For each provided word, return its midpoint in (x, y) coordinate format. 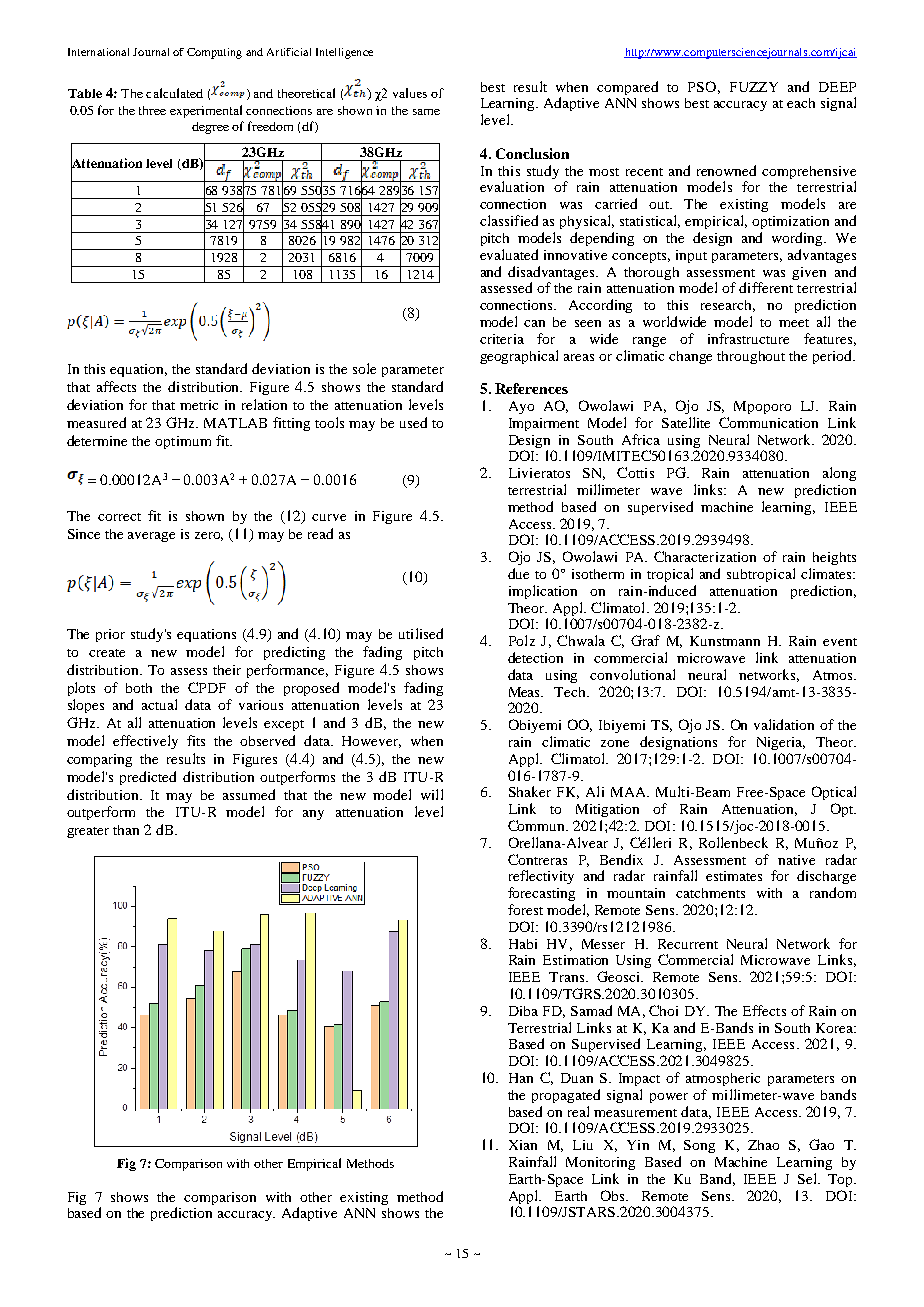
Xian (523, 1145)
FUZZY (754, 87)
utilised (421, 633)
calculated (174, 93)
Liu (583, 1145)
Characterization (705, 556)
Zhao (763, 1145)
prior (110, 635)
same (426, 112)
